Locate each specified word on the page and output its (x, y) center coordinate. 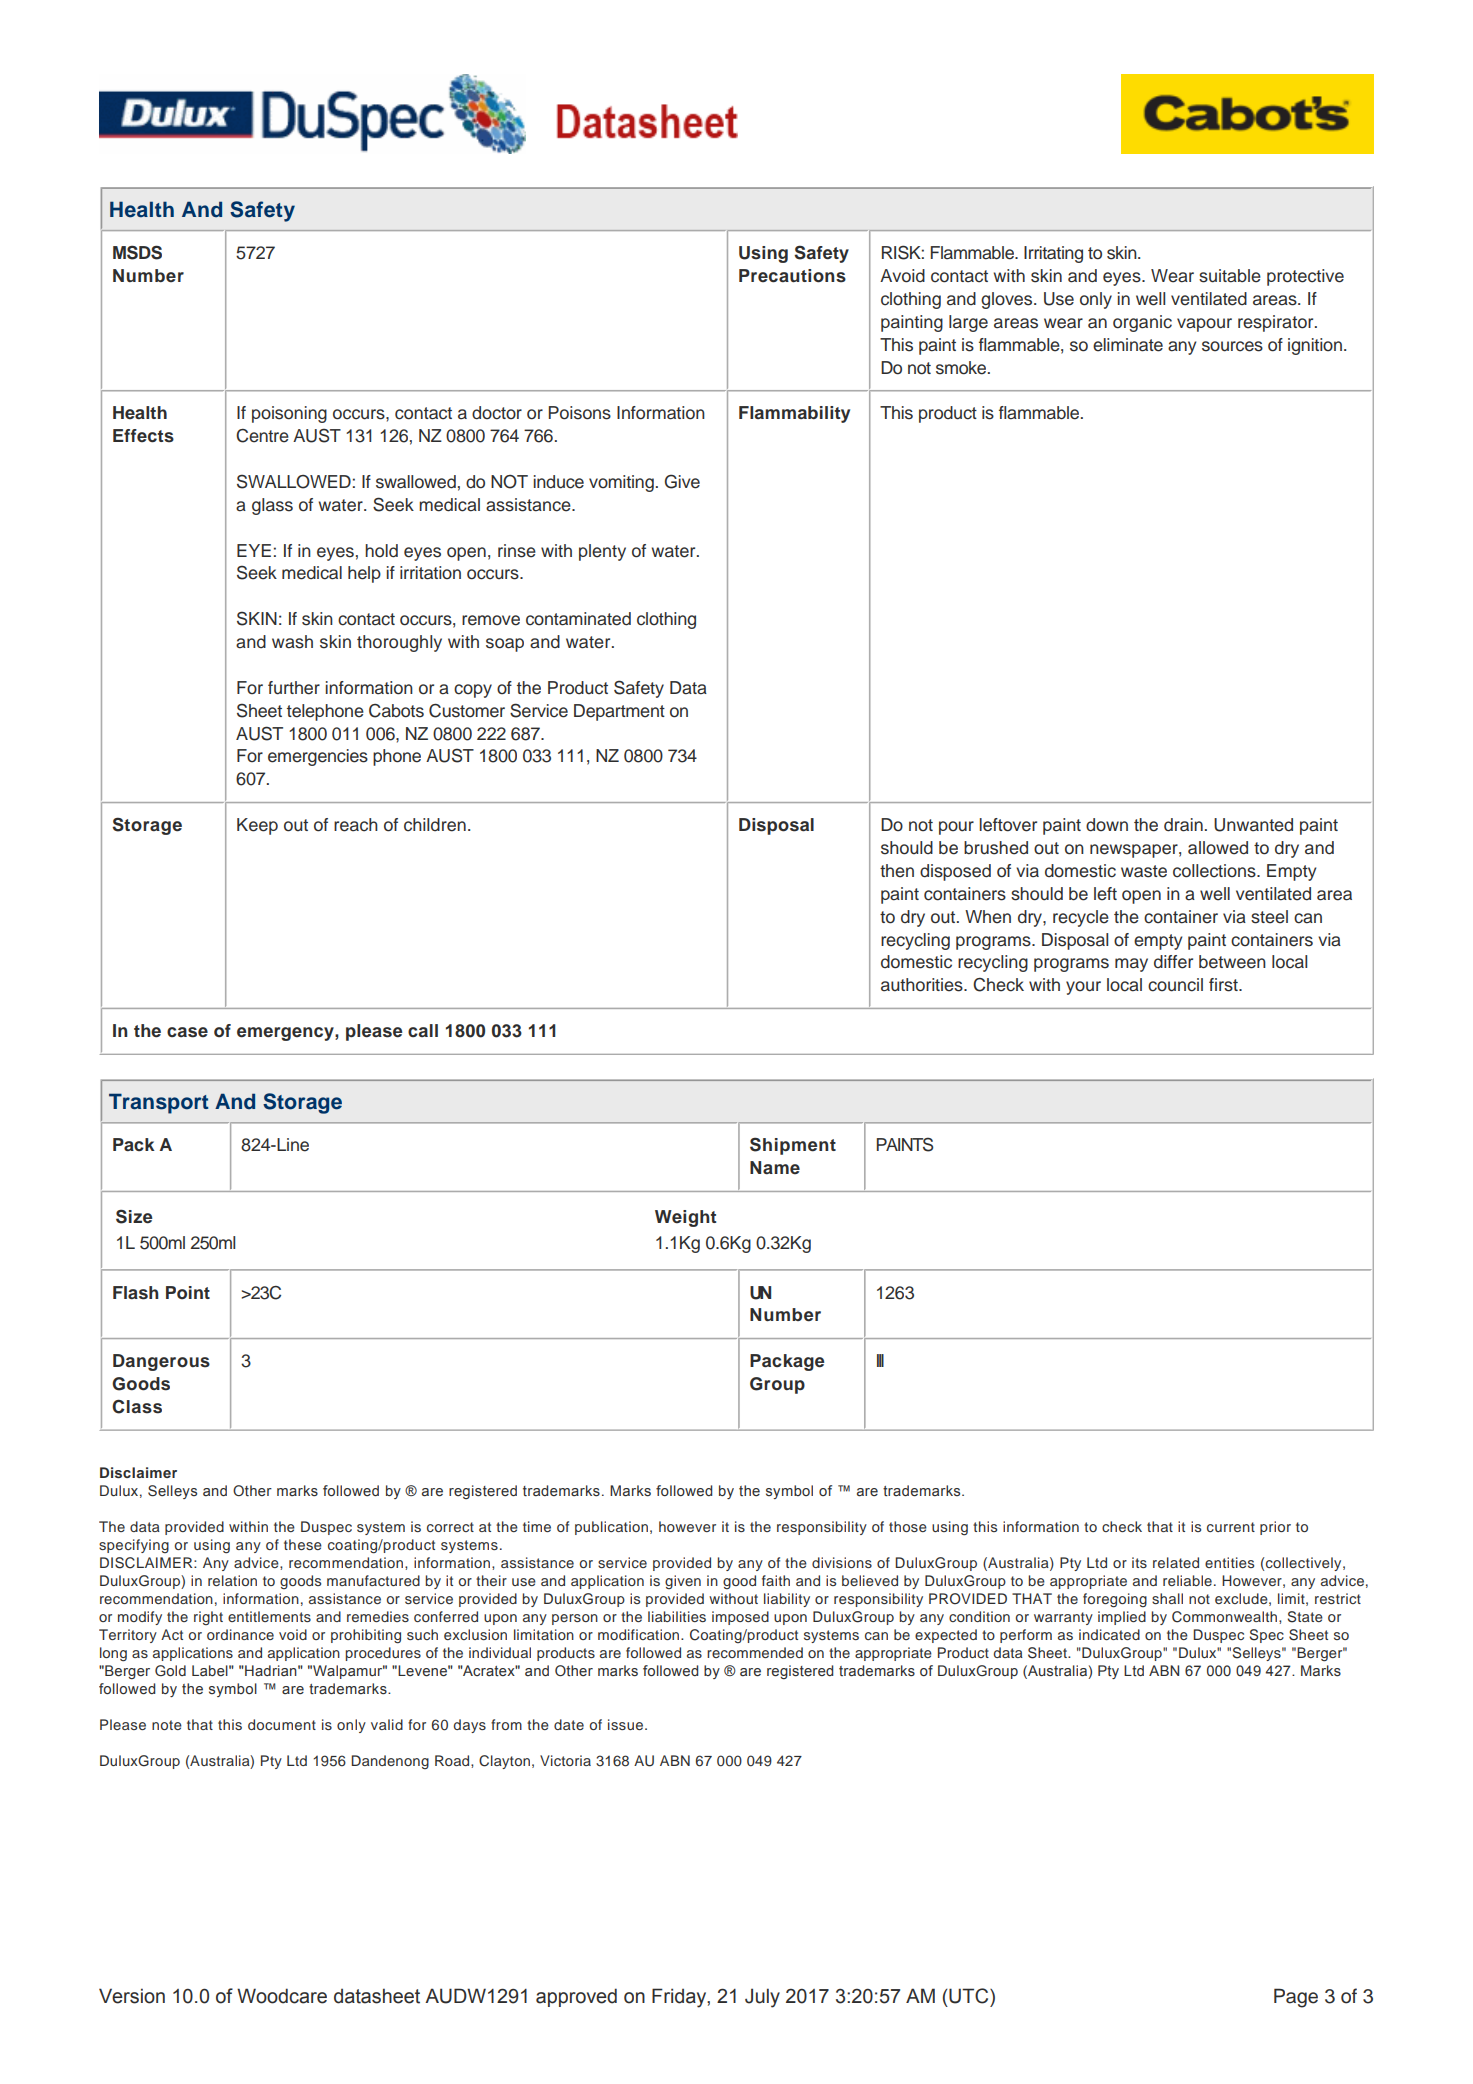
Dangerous (161, 1362)
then (897, 871)
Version (132, 1996)
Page (1296, 1998)
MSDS (137, 252)
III (880, 1360)
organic (1142, 323)
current (1231, 1527)
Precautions (792, 276)
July (762, 1998)
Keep (257, 826)
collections (1215, 871)
